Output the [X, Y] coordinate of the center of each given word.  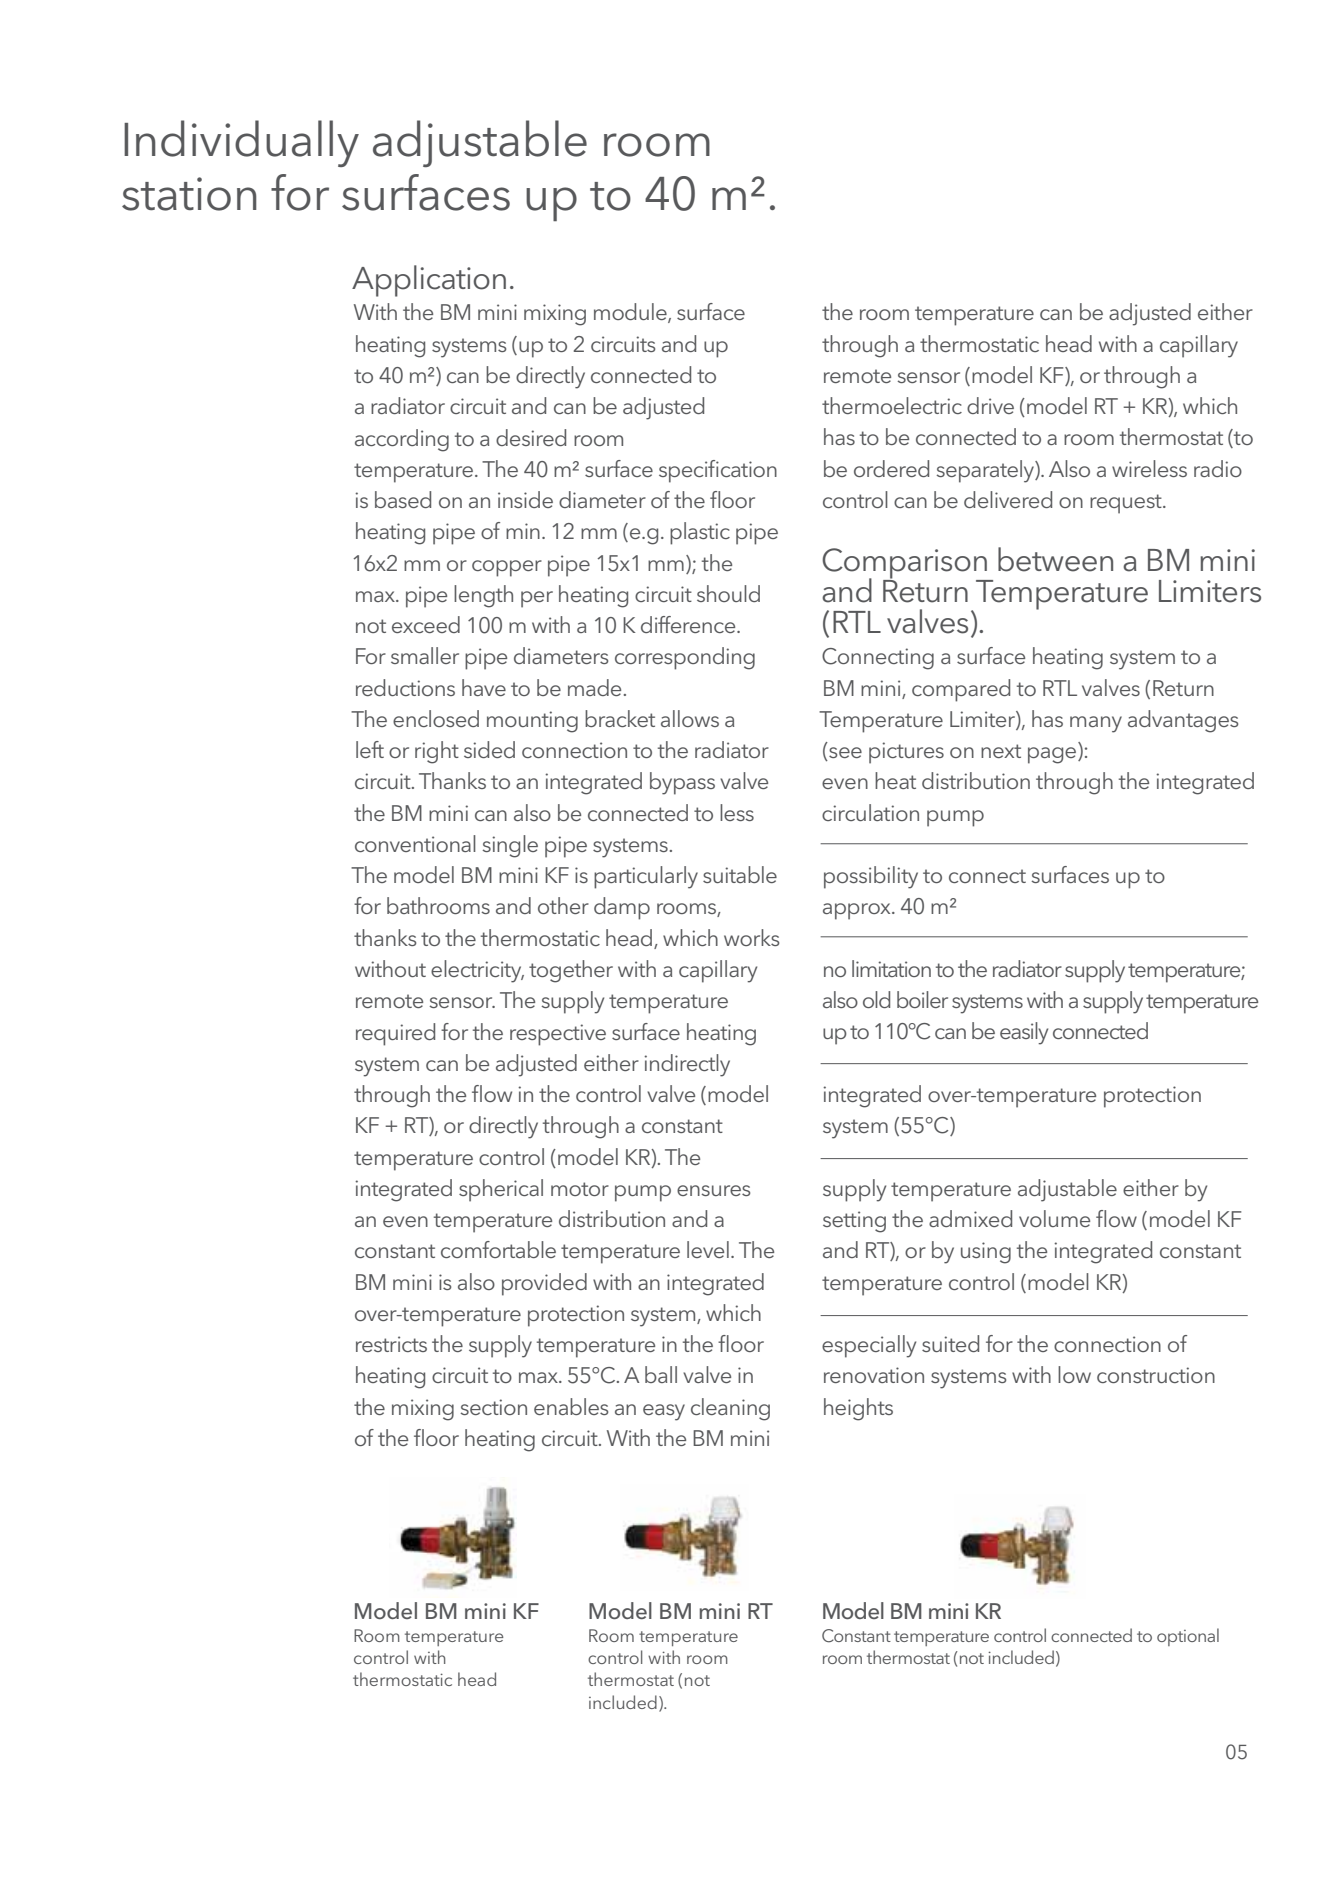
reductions [405, 687]
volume [1054, 1218]
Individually [241, 143]
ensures [713, 1190]
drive [990, 405]
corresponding [685, 658]
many [1096, 724]
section [493, 1407]
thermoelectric [892, 405]
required [395, 1034]
